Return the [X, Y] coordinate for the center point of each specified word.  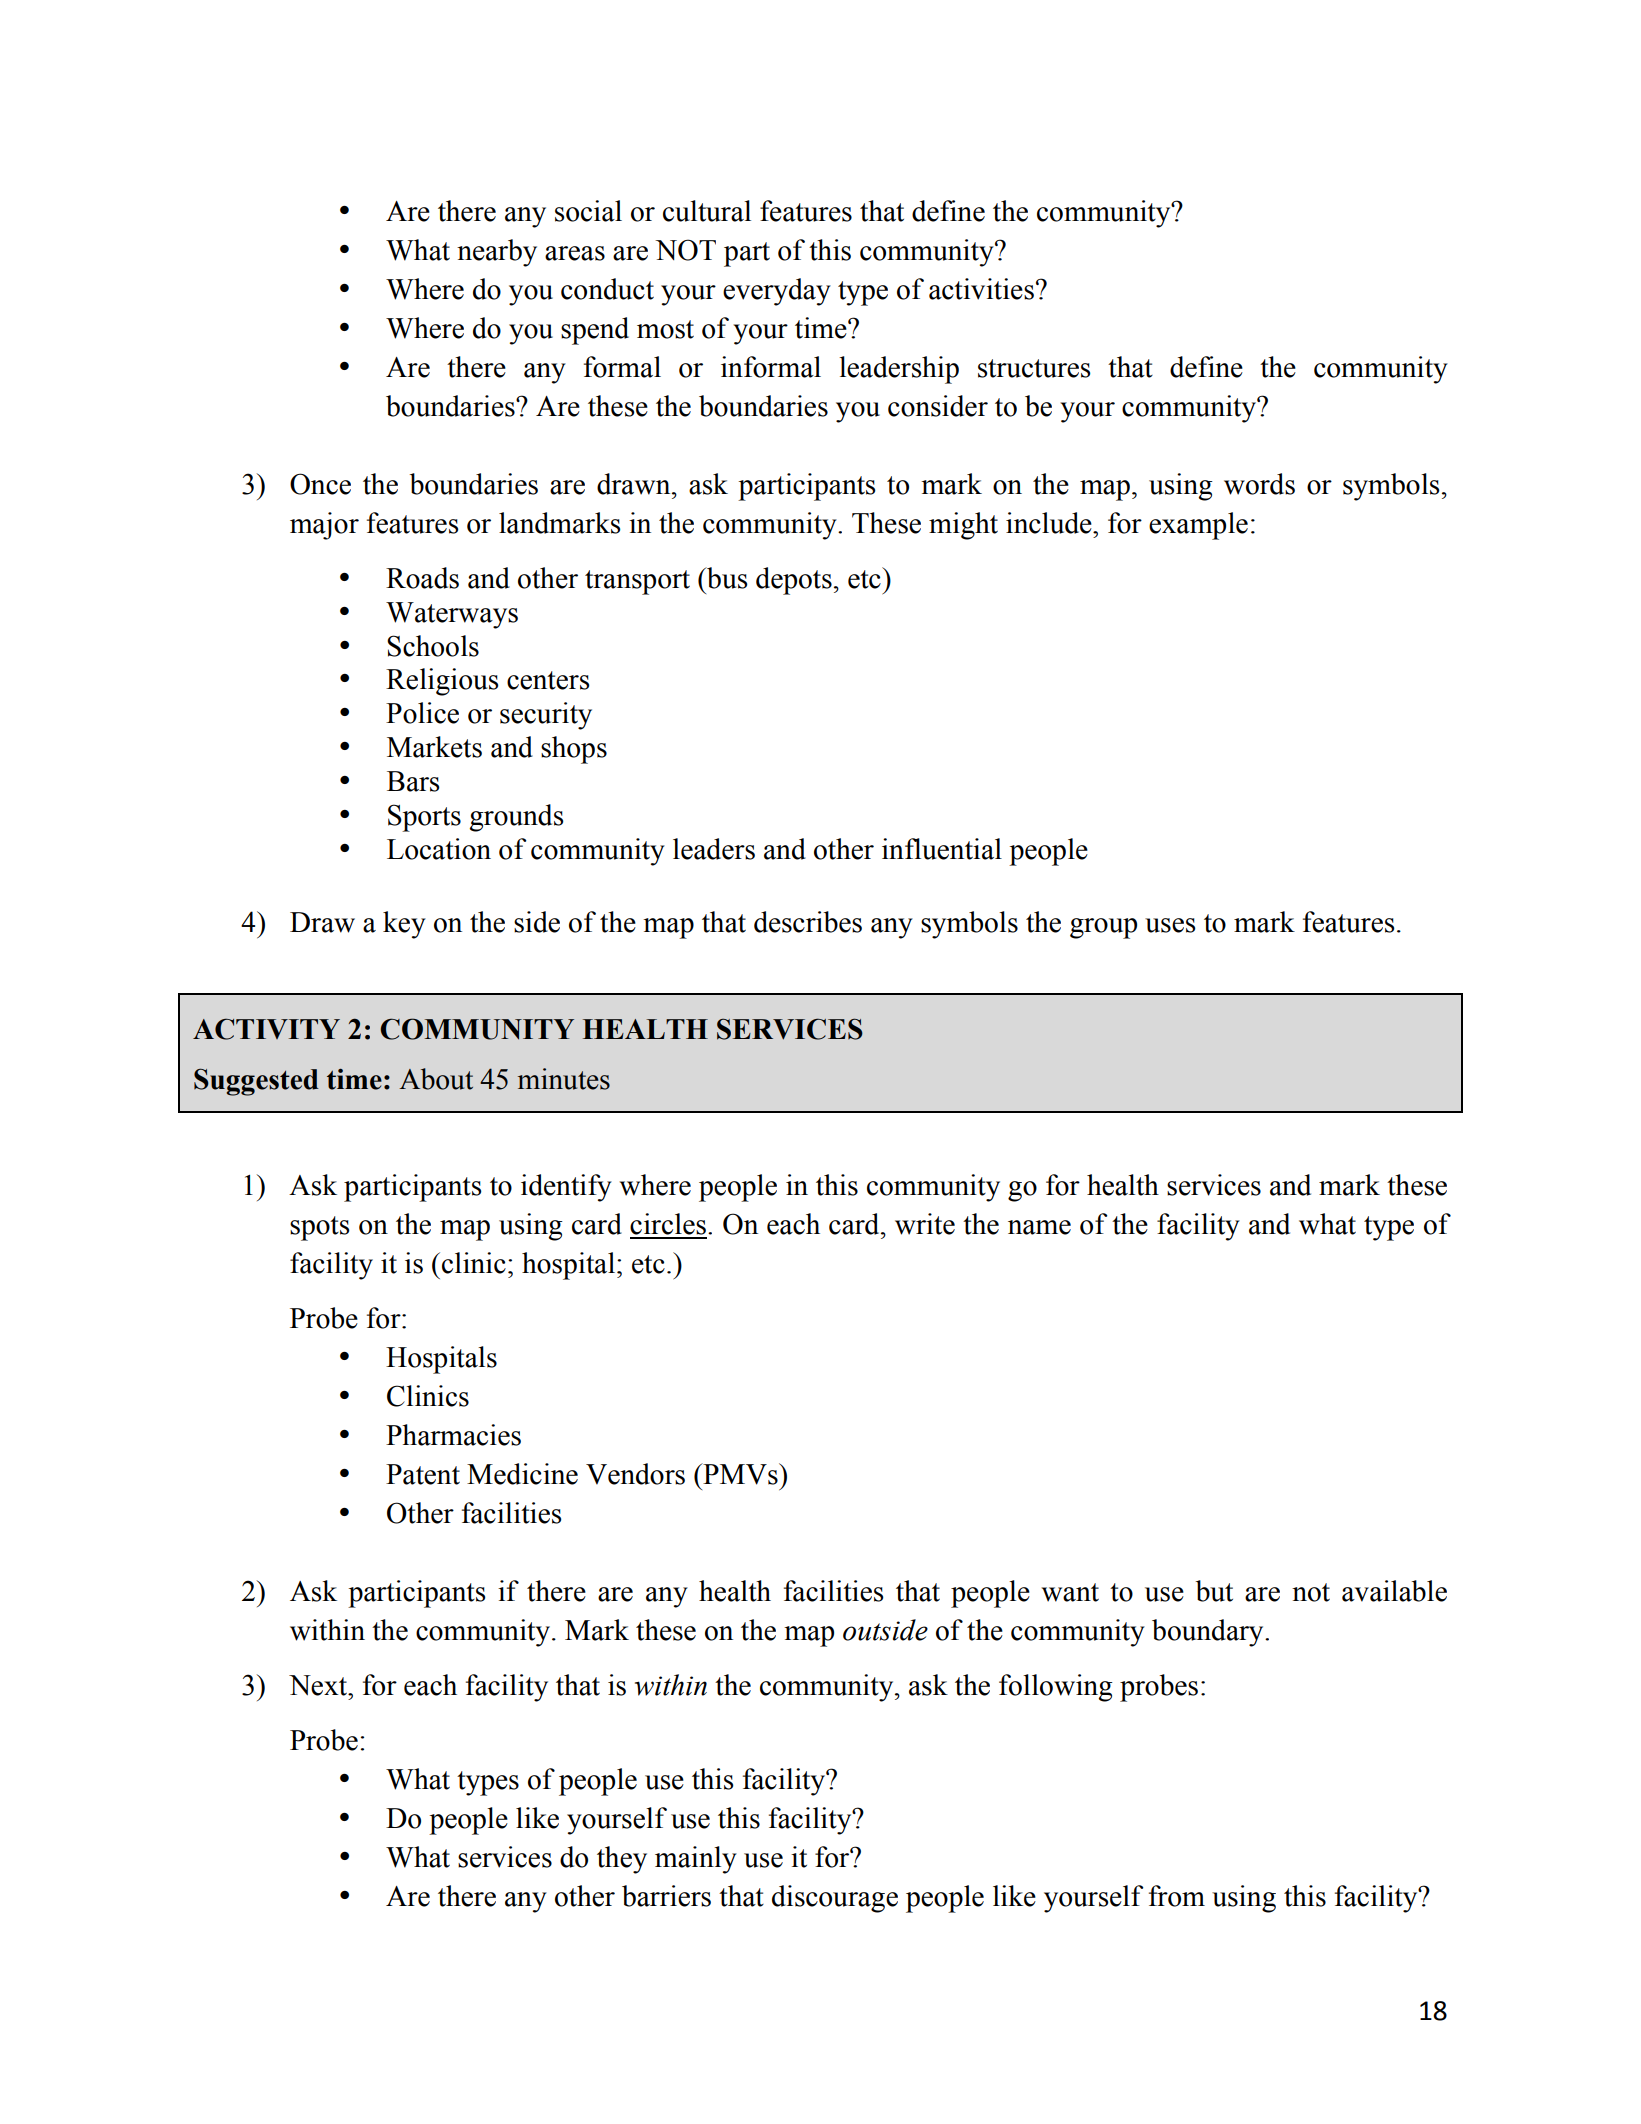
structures [1034, 368]
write [925, 1224]
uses [1170, 925]
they [622, 1860]
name [1039, 1227]
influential [942, 849]
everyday [777, 292]
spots [319, 1228]
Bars [413, 781]
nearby [497, 253]
